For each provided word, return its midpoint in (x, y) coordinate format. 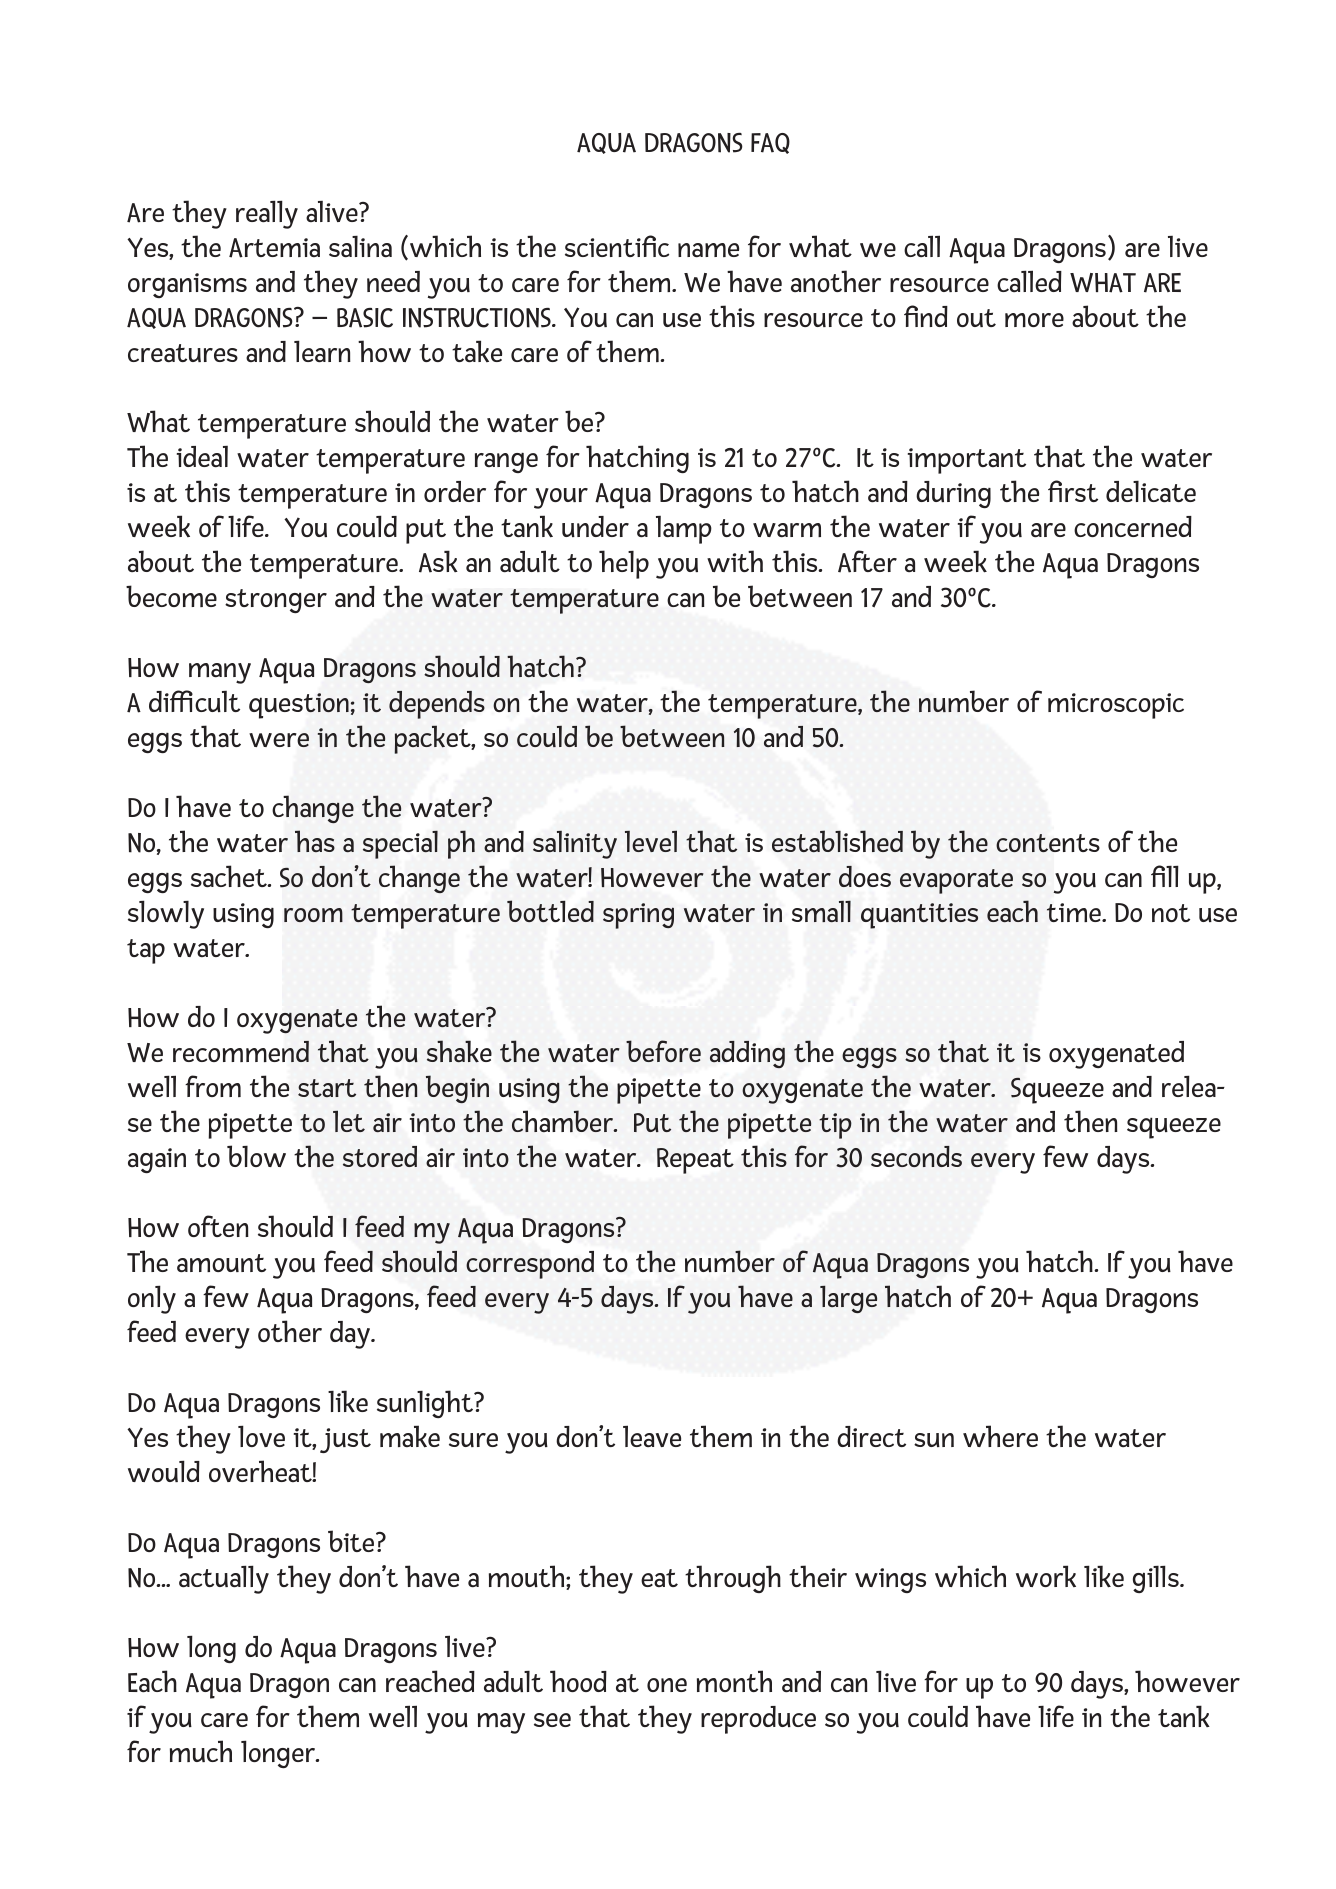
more (1034, 320)
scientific (617, 246)
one (667, 1685)
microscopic (1116, 706)
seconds (916, 1156)
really (267, 214)
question (299, 706)
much (201, 1751)
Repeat (695, 1161)
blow (256, 1156)
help (624, 564)
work (1046, 1576)
